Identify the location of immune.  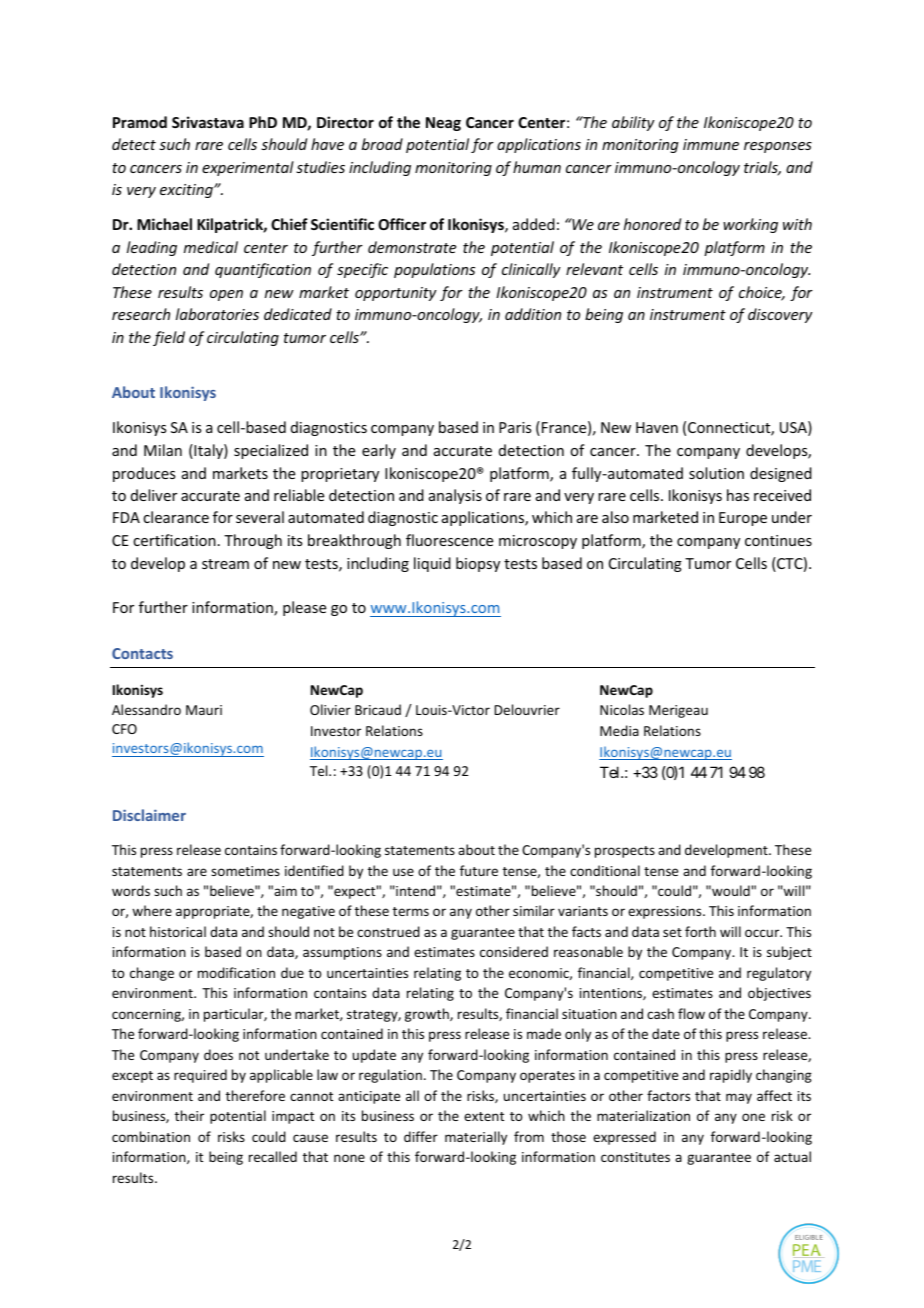
(711, 144).
